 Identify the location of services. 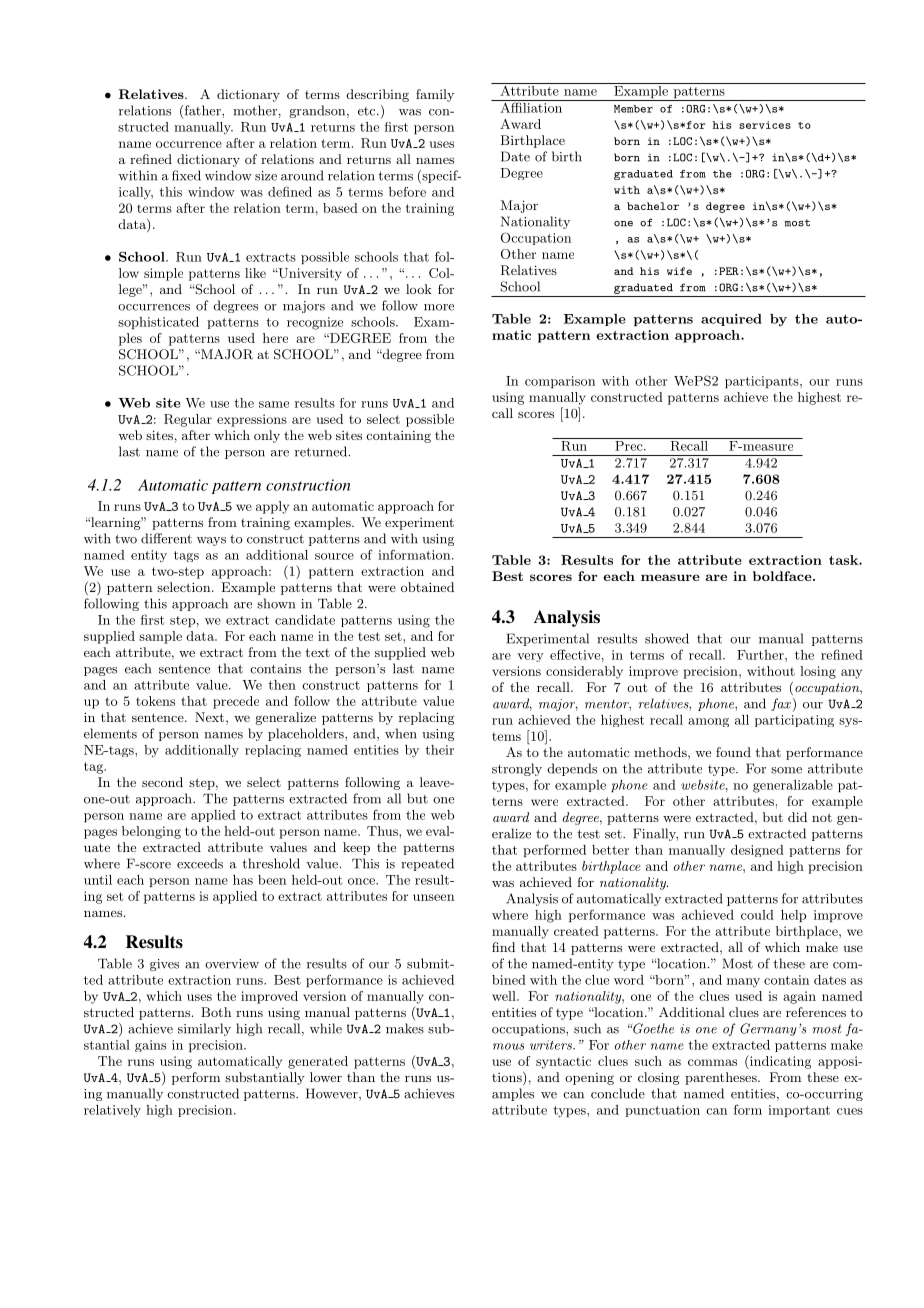
(765, 125).
